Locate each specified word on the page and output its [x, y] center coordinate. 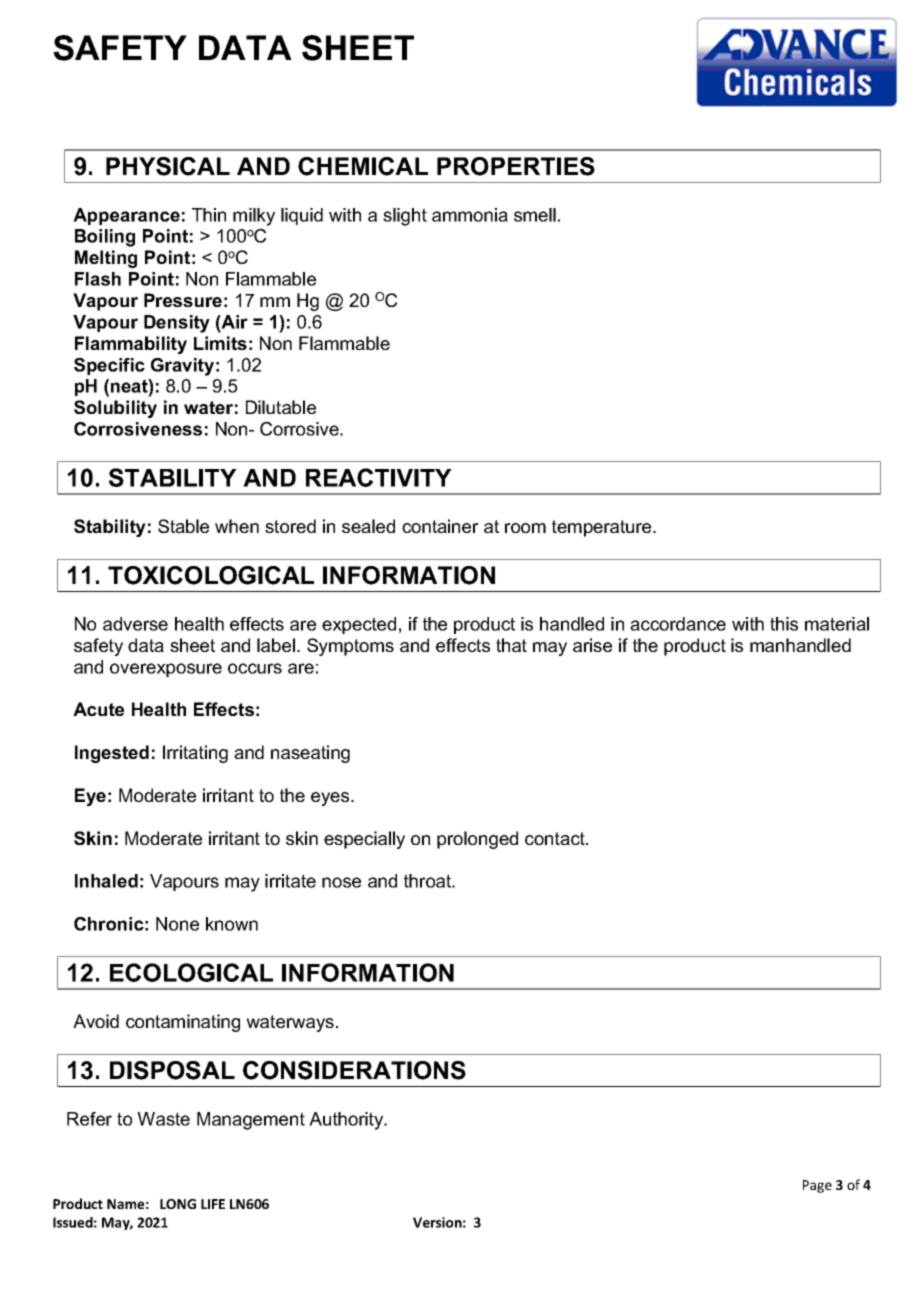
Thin [209, 215]
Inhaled [106, 881]
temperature [603, 528]
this [784, 624]
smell [535, 215]
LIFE [213, 1204]
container [440, 526]
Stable [183, 526]
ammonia [470, 215]
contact [556, 838]
